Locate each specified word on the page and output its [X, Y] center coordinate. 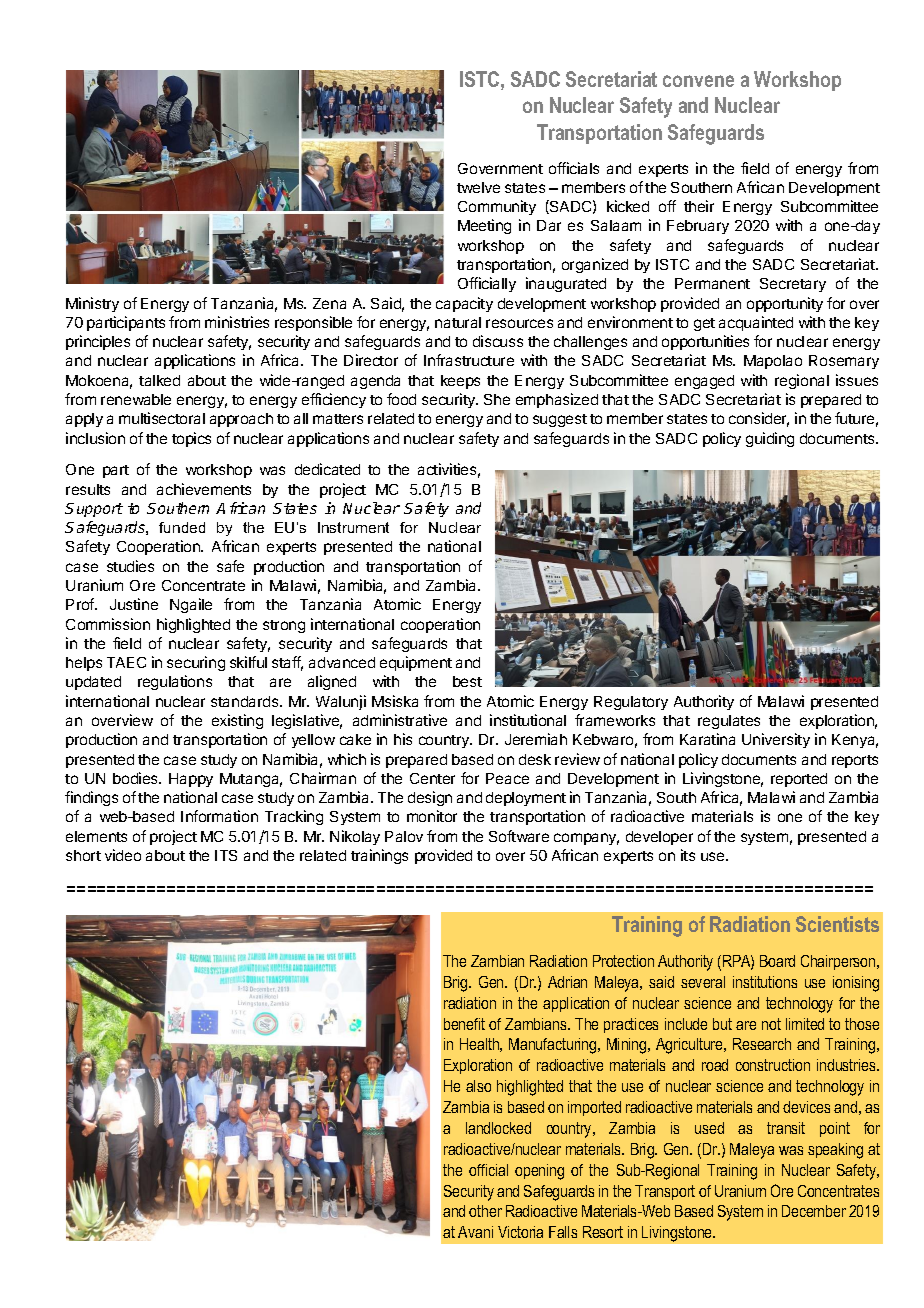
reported [799, 780]
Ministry [92, 304]
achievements [204, 489]
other [485, 1211]
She [497, 399]
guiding [770, 439]
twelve [478, 187]
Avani [475, 1232]
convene [698, 81]
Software [519, 836]
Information [219, 816]
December [814, 1211]
